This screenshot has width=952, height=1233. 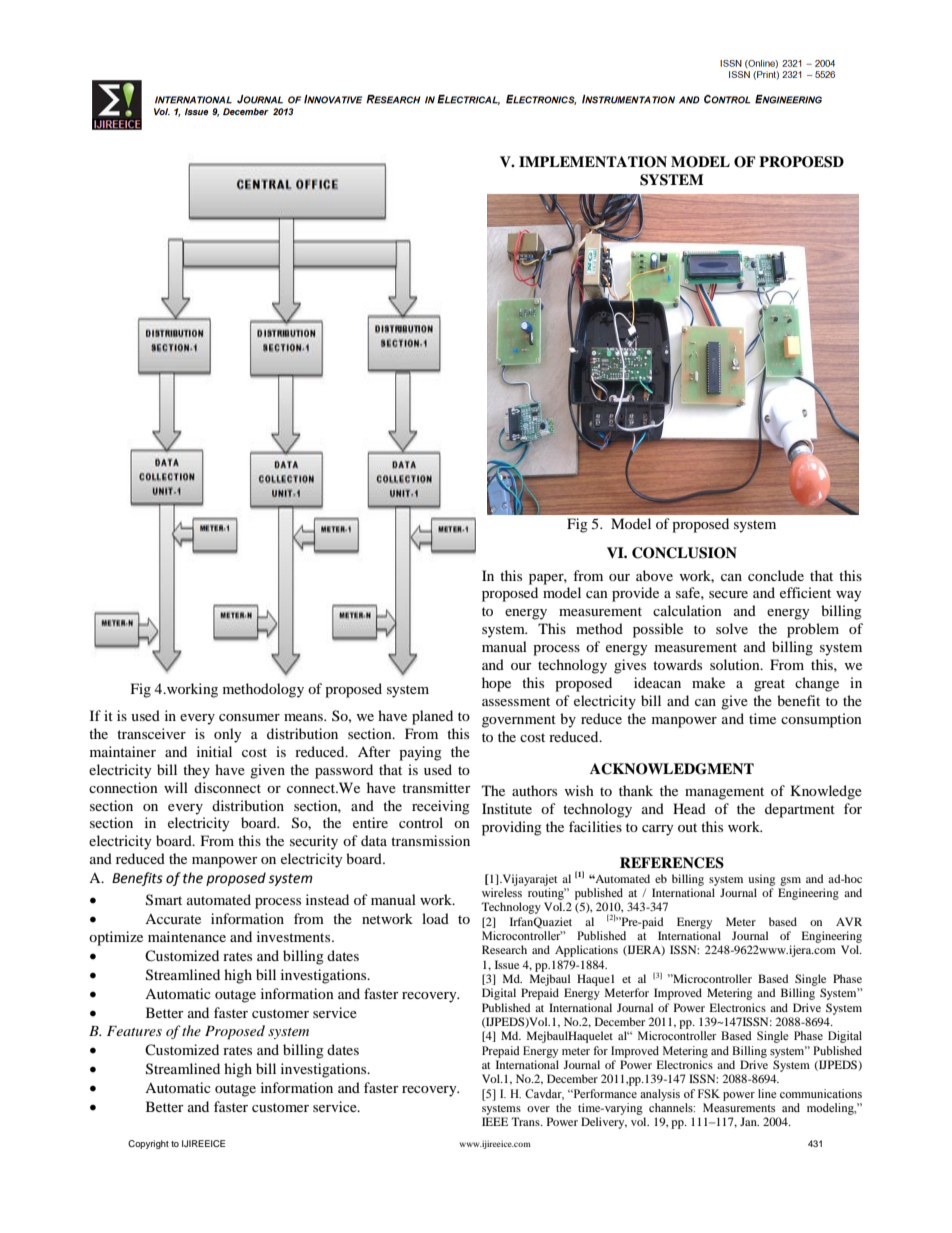 What do you see at coordinates (148, 1144) in the screenshot?
I see `Copyright` at bounding box center [148, 1144].
